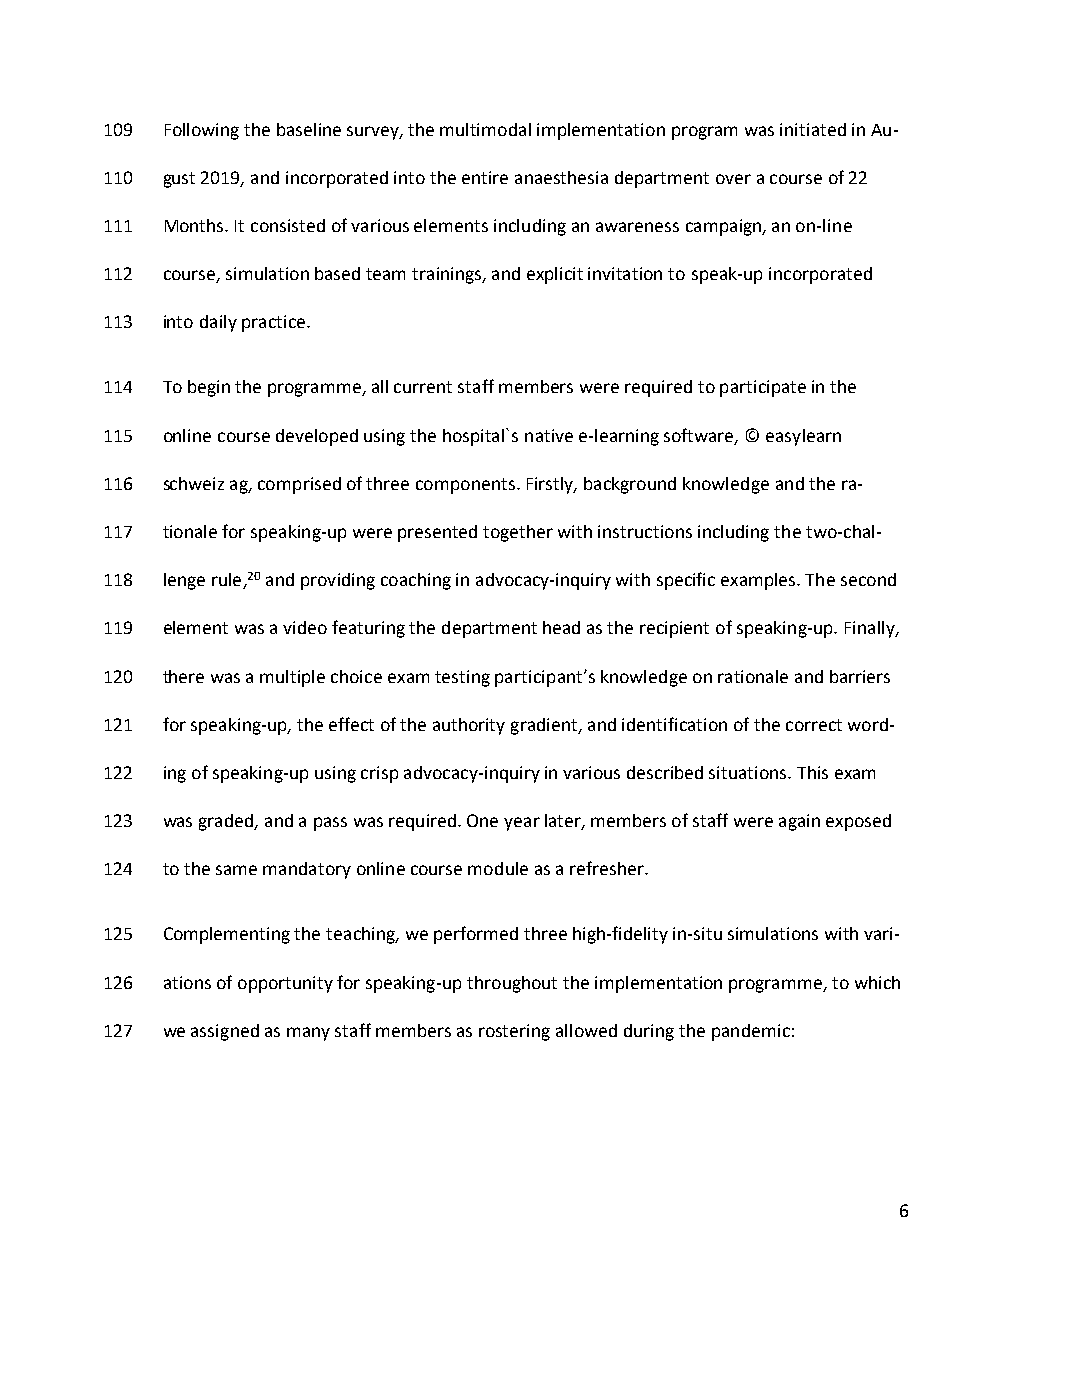 The image size is (1072, 1387). Describe the element at coordinates (518, 533) in the screenshot. I see `together` at that location.
